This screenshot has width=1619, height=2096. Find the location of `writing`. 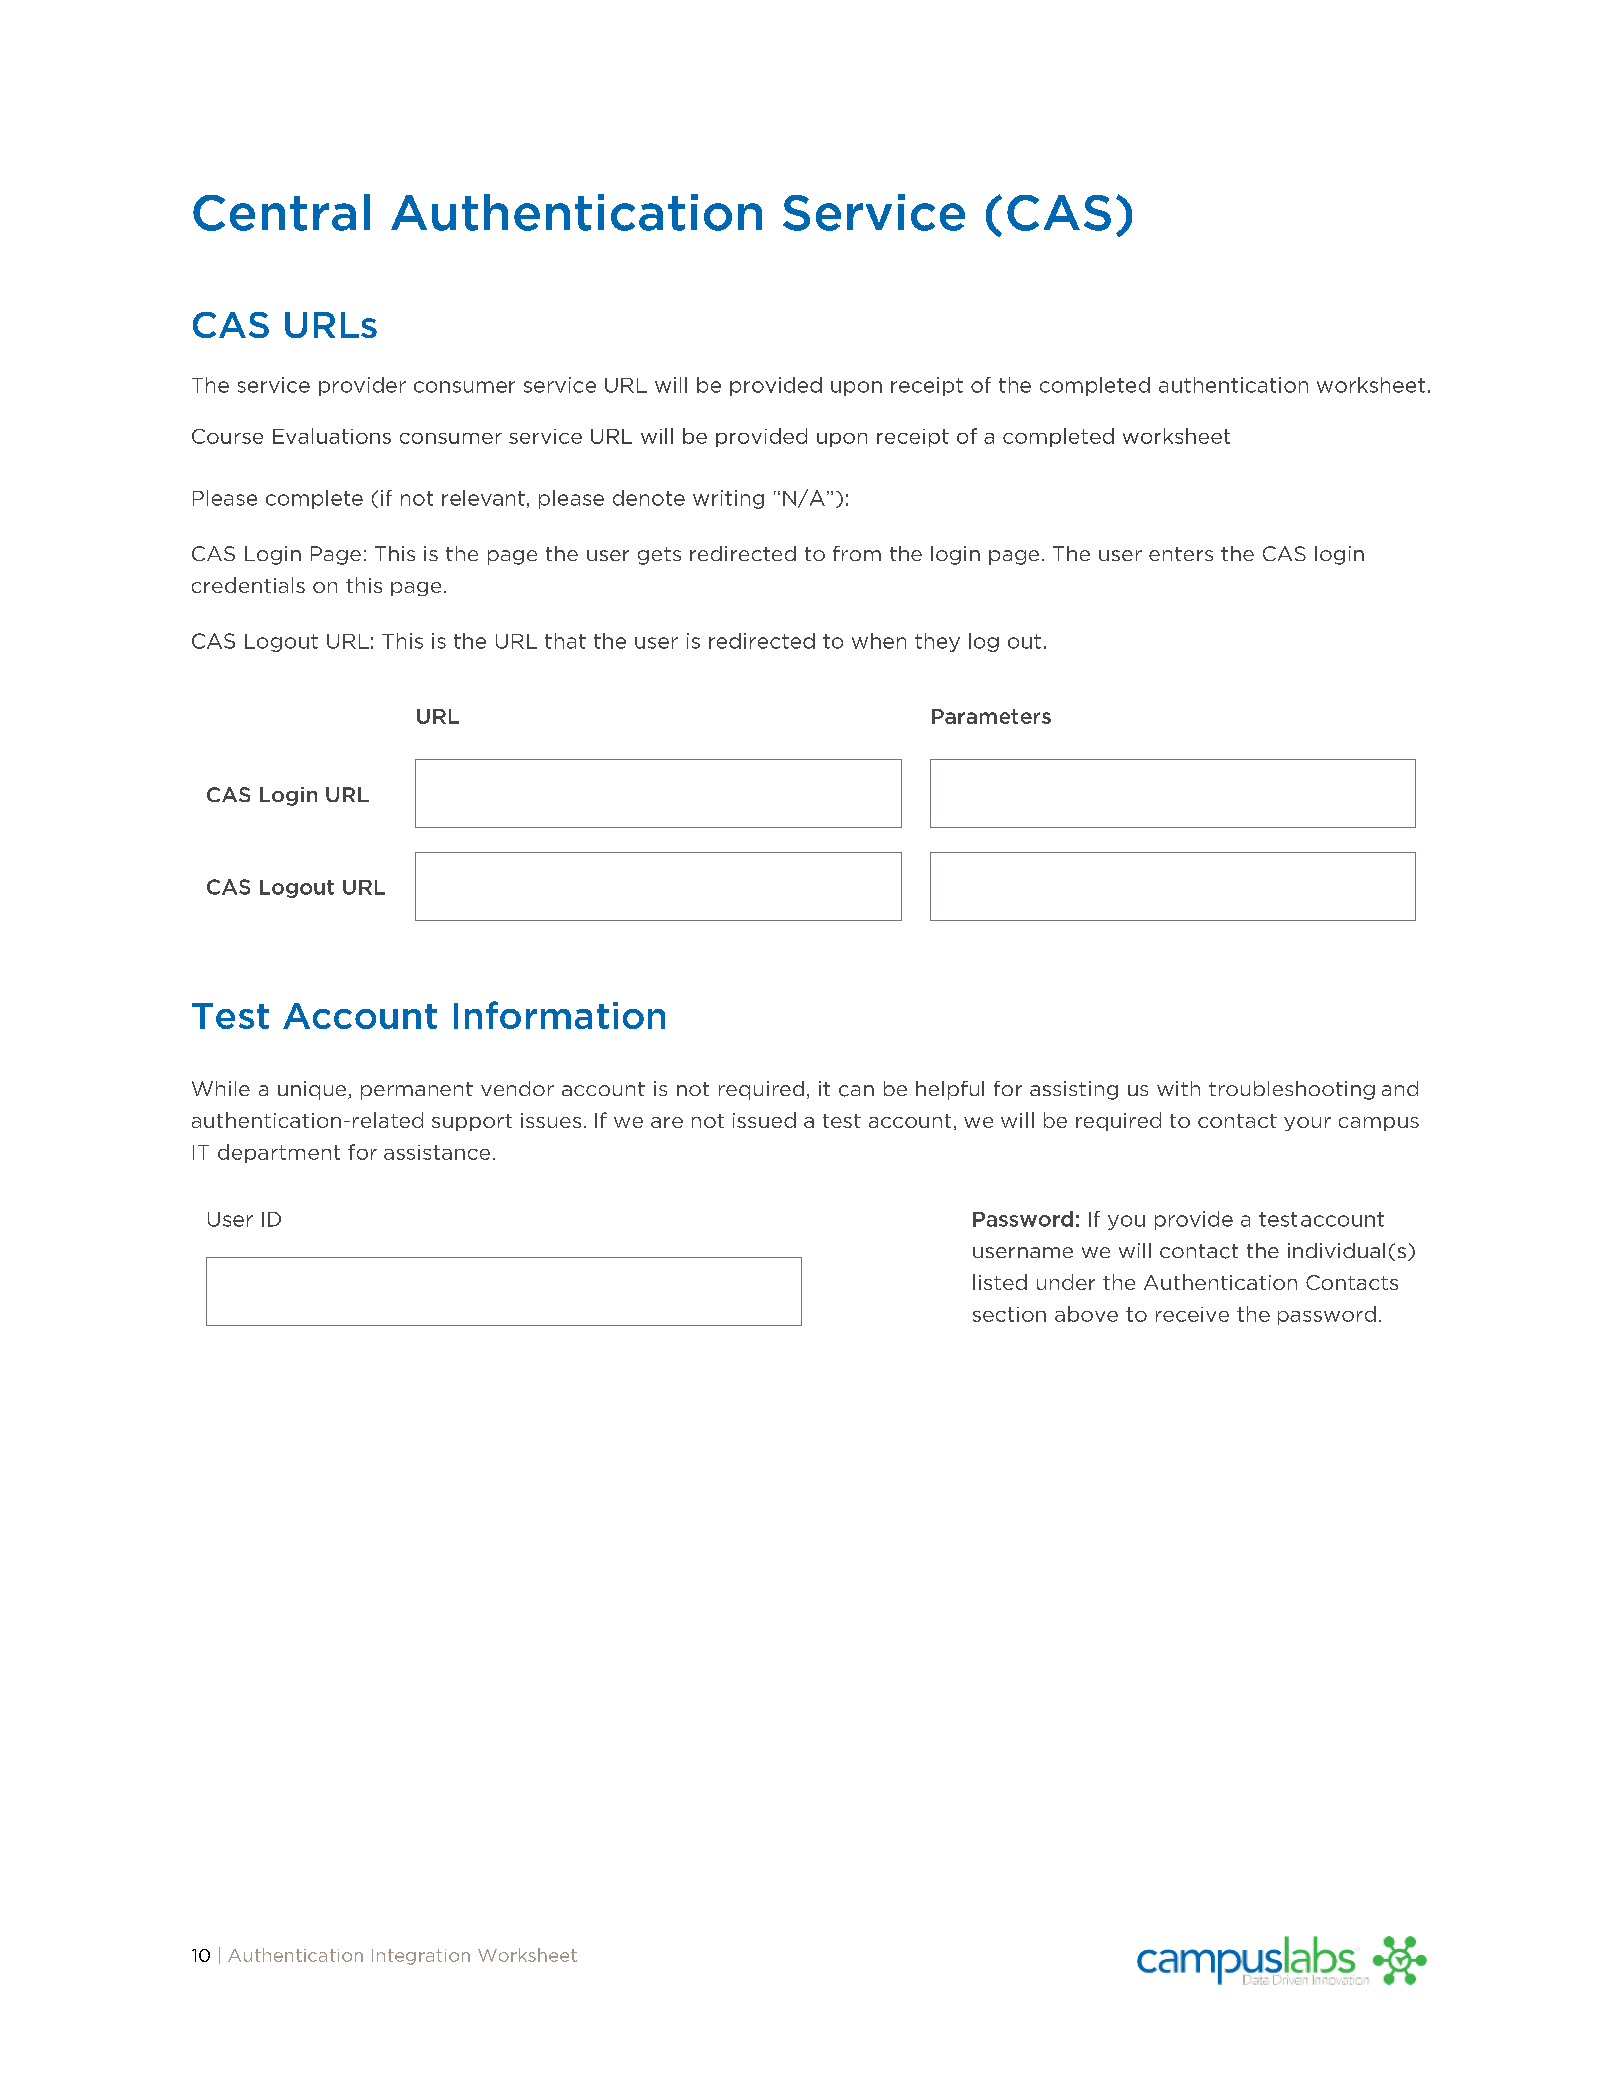

writing is located at coordinates (728, 499).
